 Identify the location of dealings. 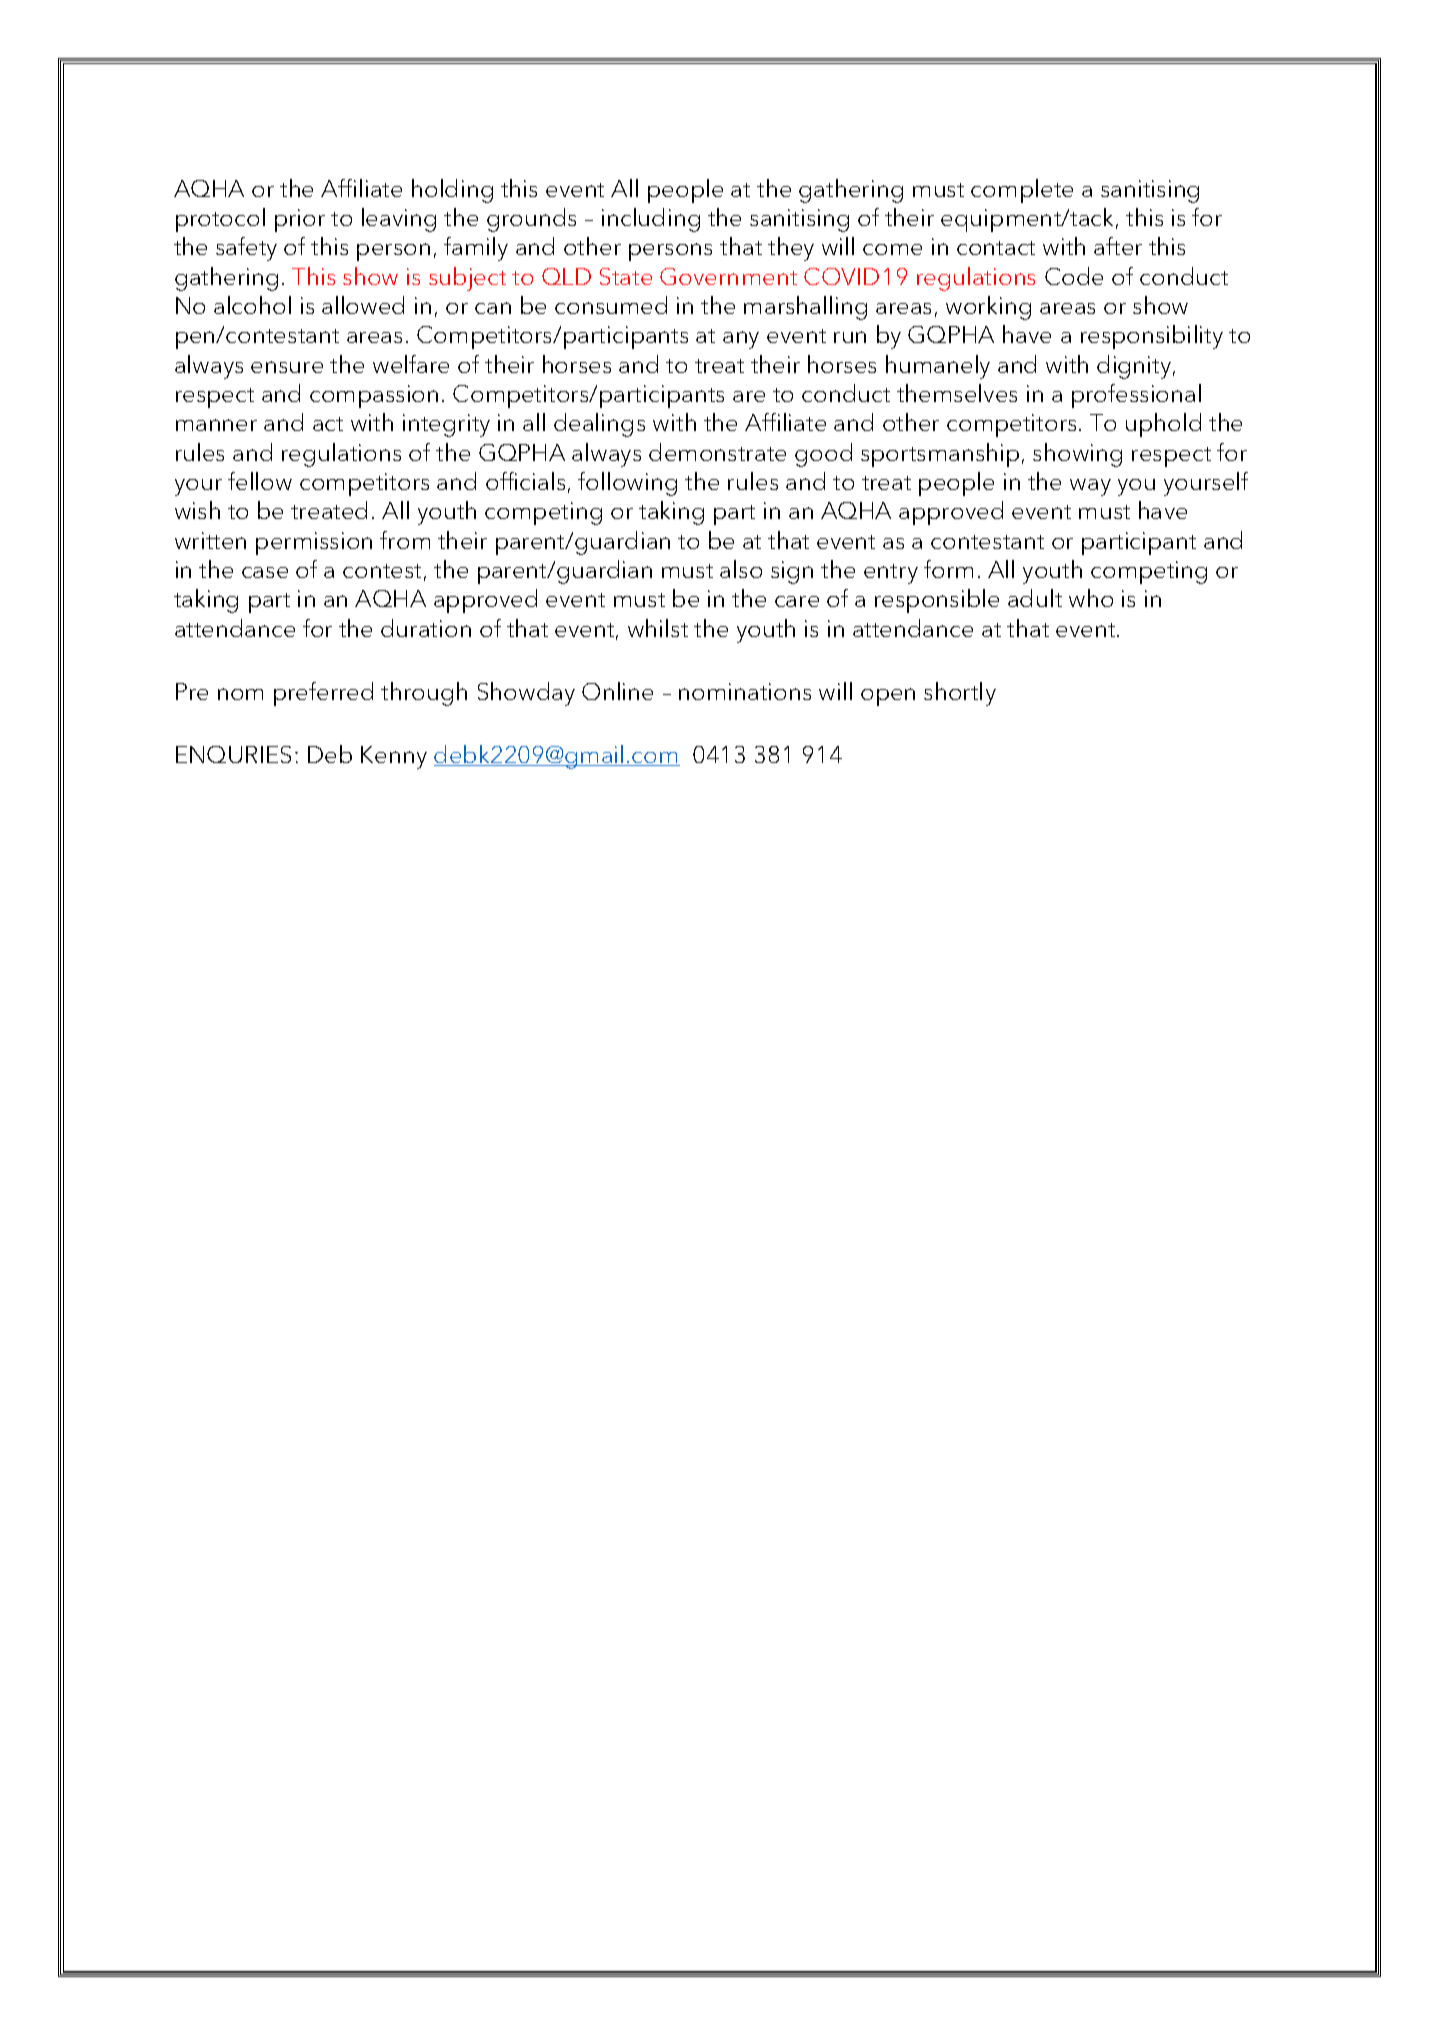
(599, 425).
